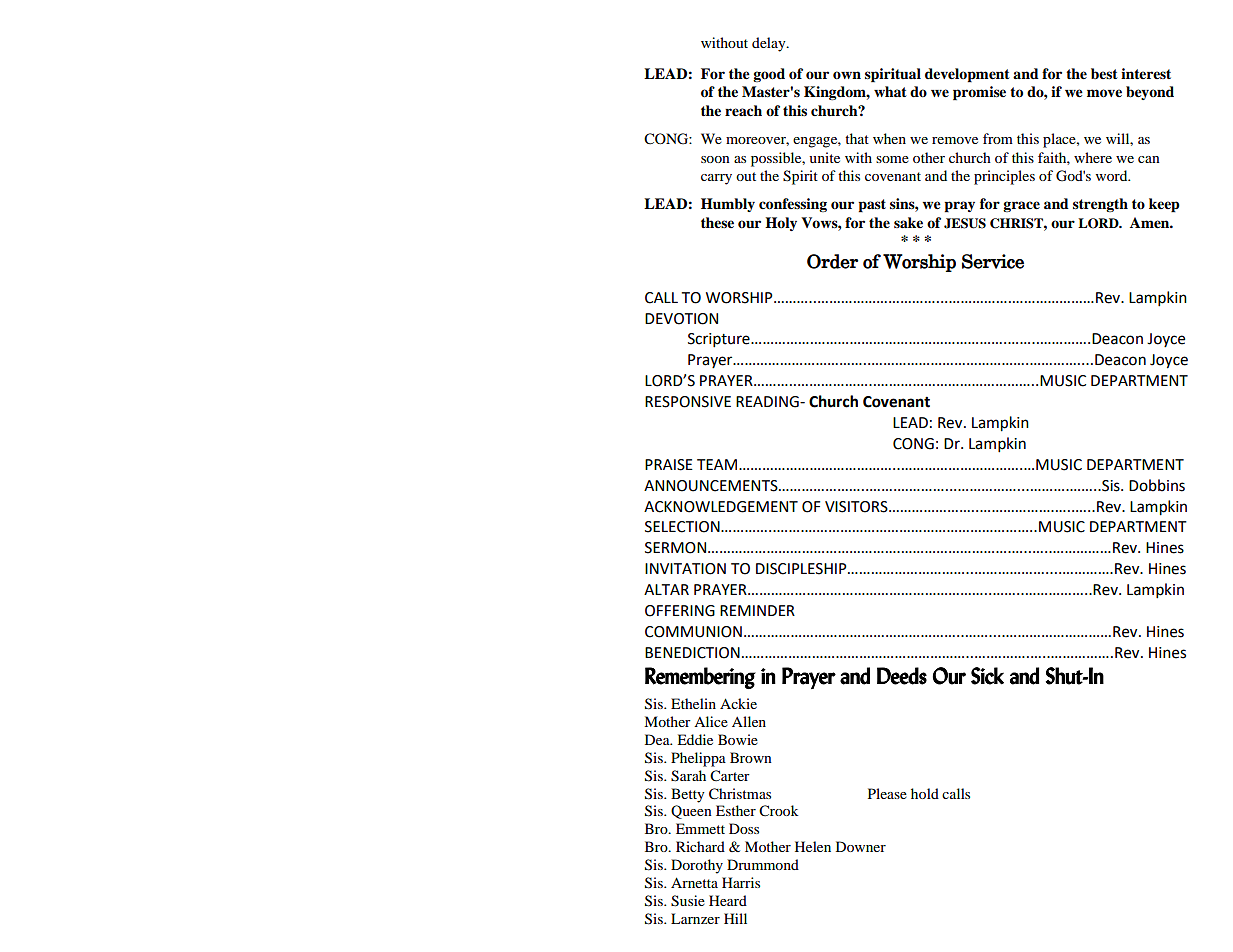 This image has width=1233, height=952. Describe the element at coordinates (908, 222) in the image. I see `sake` at that location.
